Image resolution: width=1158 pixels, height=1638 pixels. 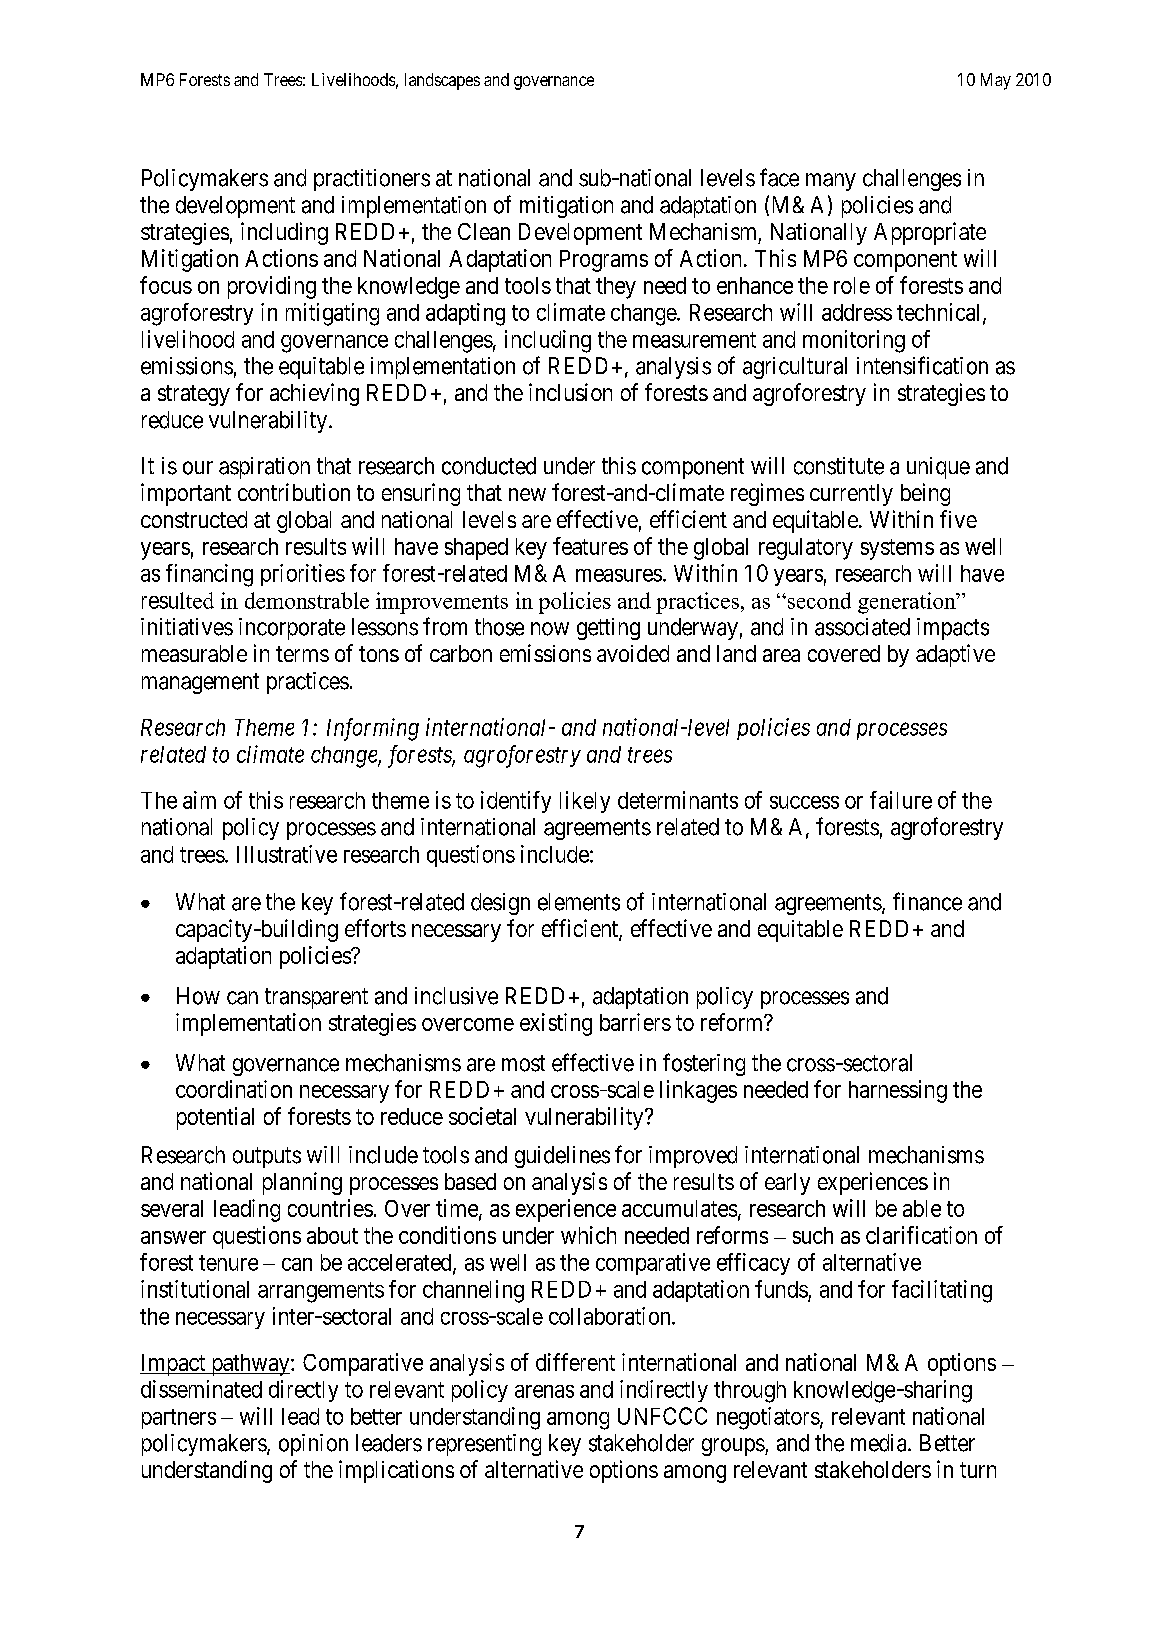 What do you see at coordinates (264, 468) in the screenshot?
I see `aspiration` at bounding box center [264, 468].
